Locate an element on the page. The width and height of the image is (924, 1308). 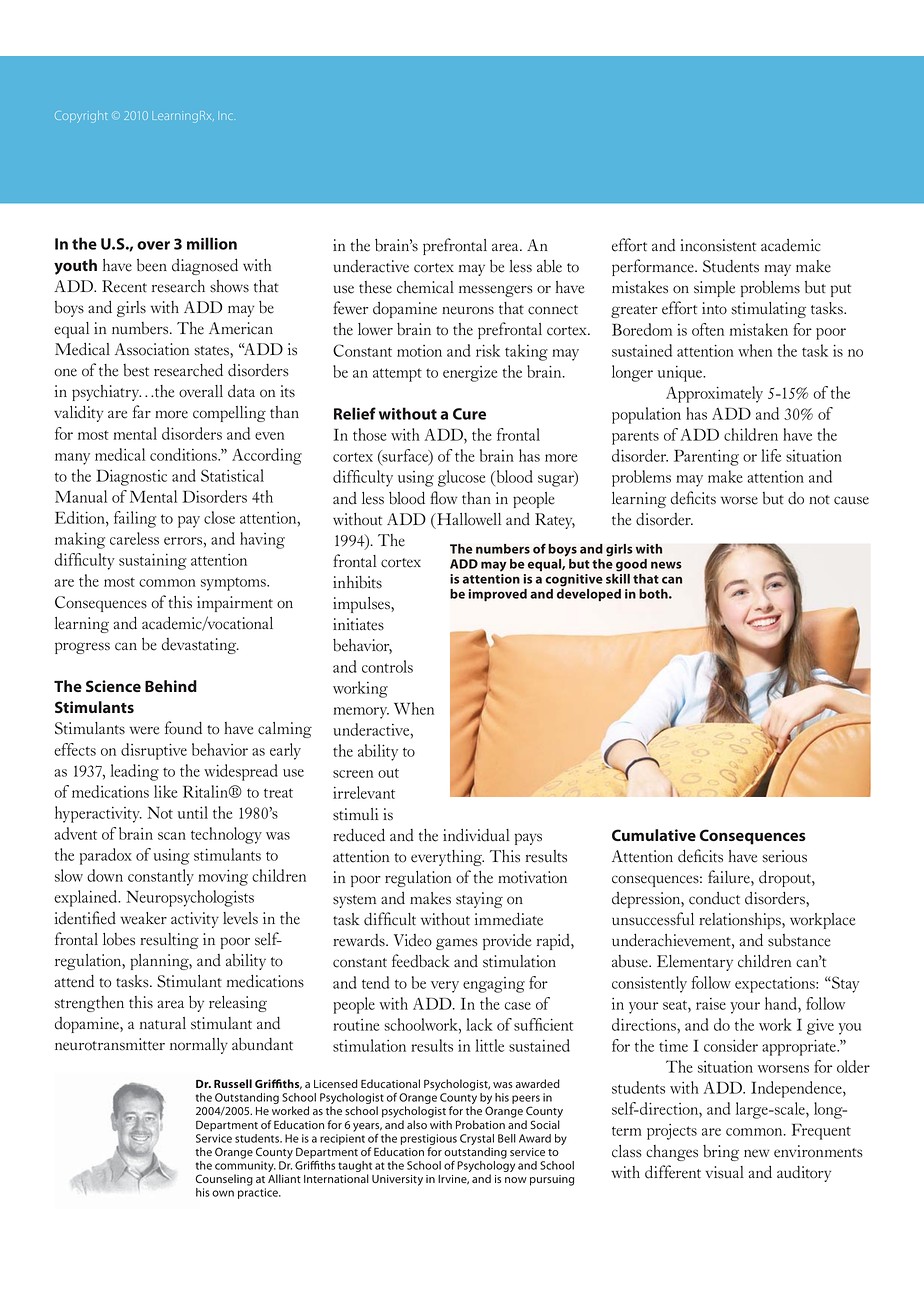
Approximately is located at coordinates (714, 394).
